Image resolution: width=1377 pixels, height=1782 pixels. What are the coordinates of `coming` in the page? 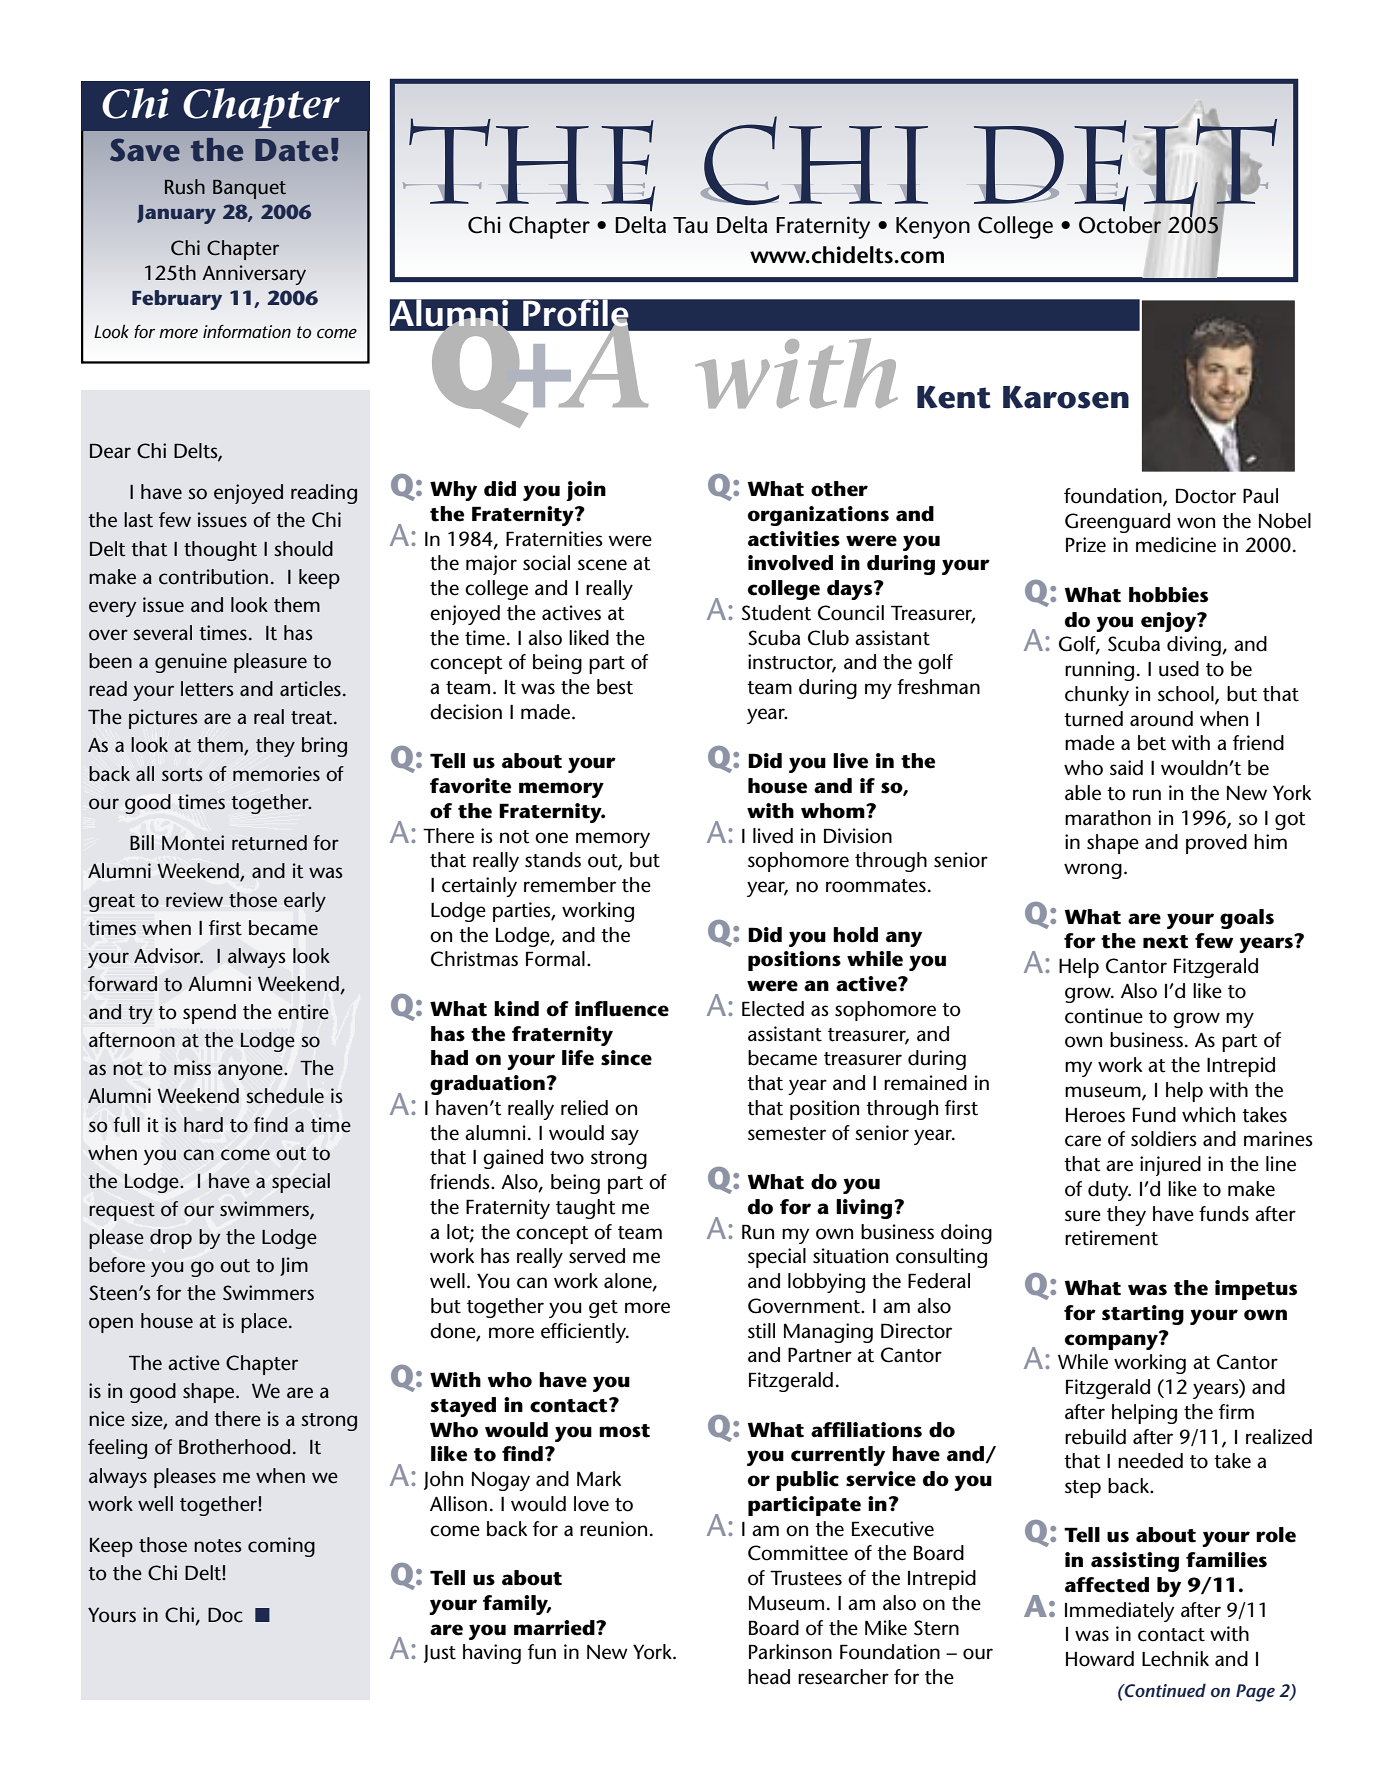 It's located at (281, 1547).
